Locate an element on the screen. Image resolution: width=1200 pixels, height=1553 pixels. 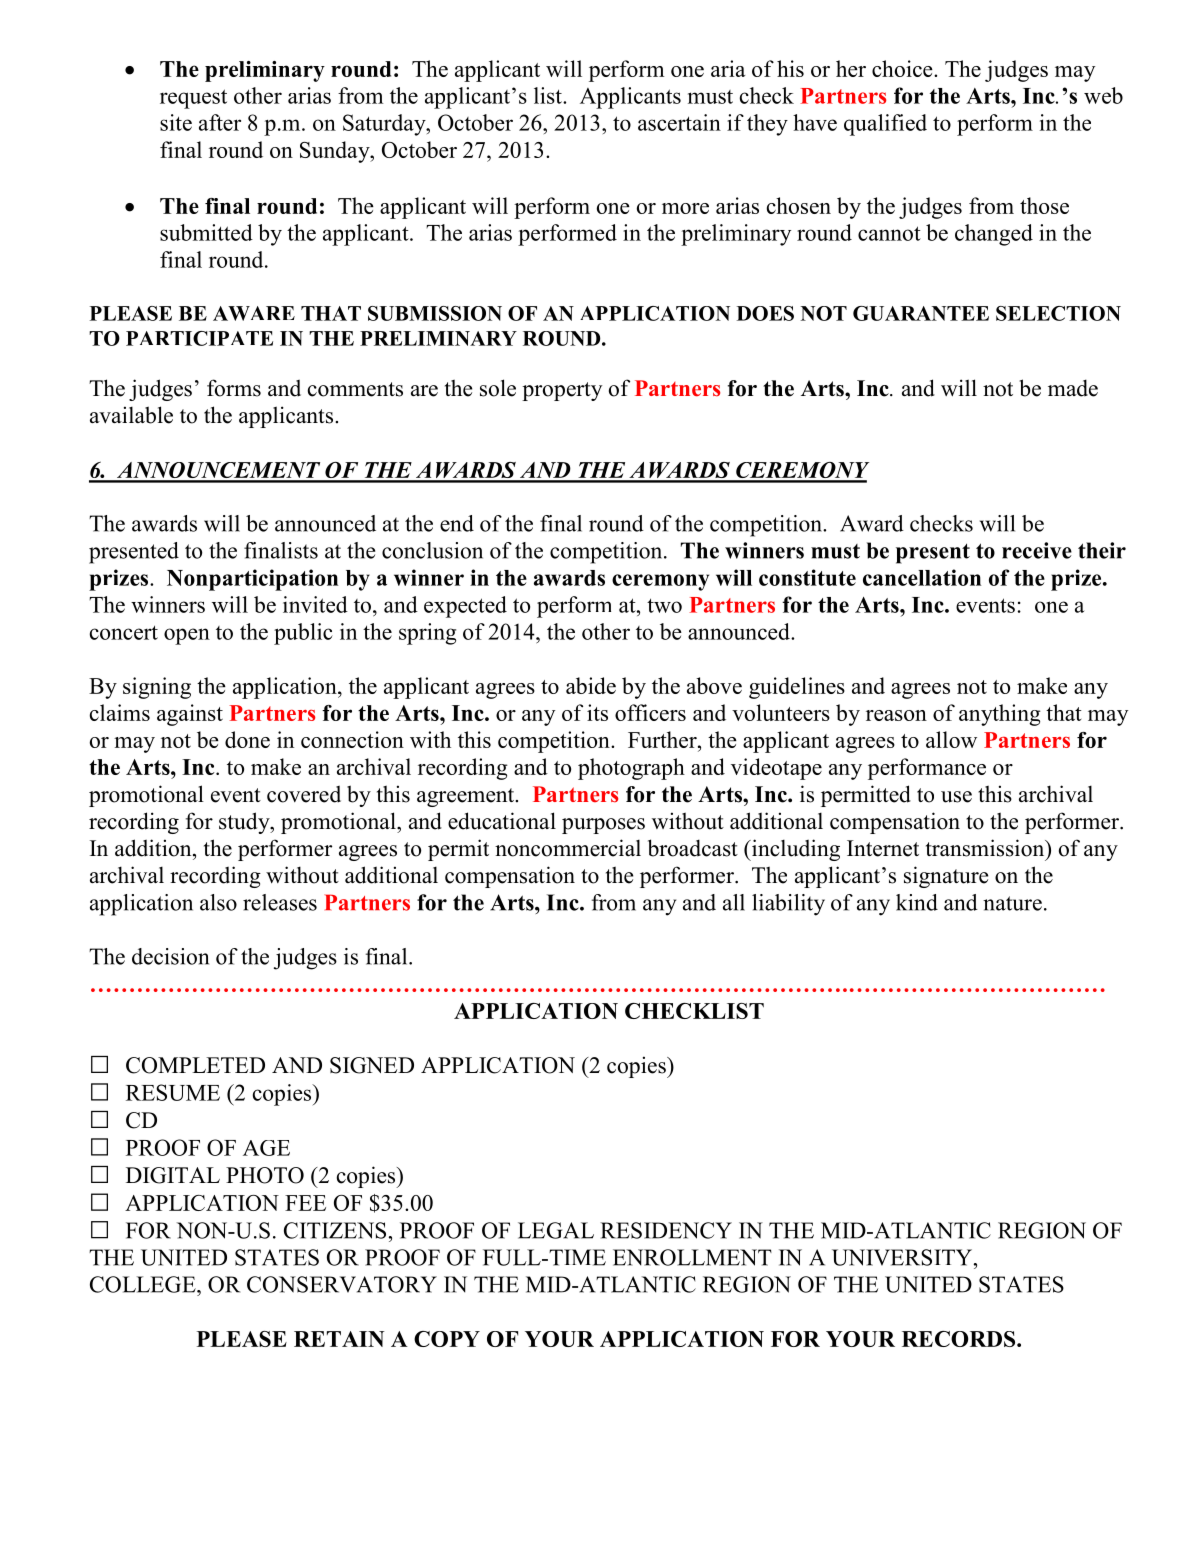
choice is located at coordinates (903, 68).
